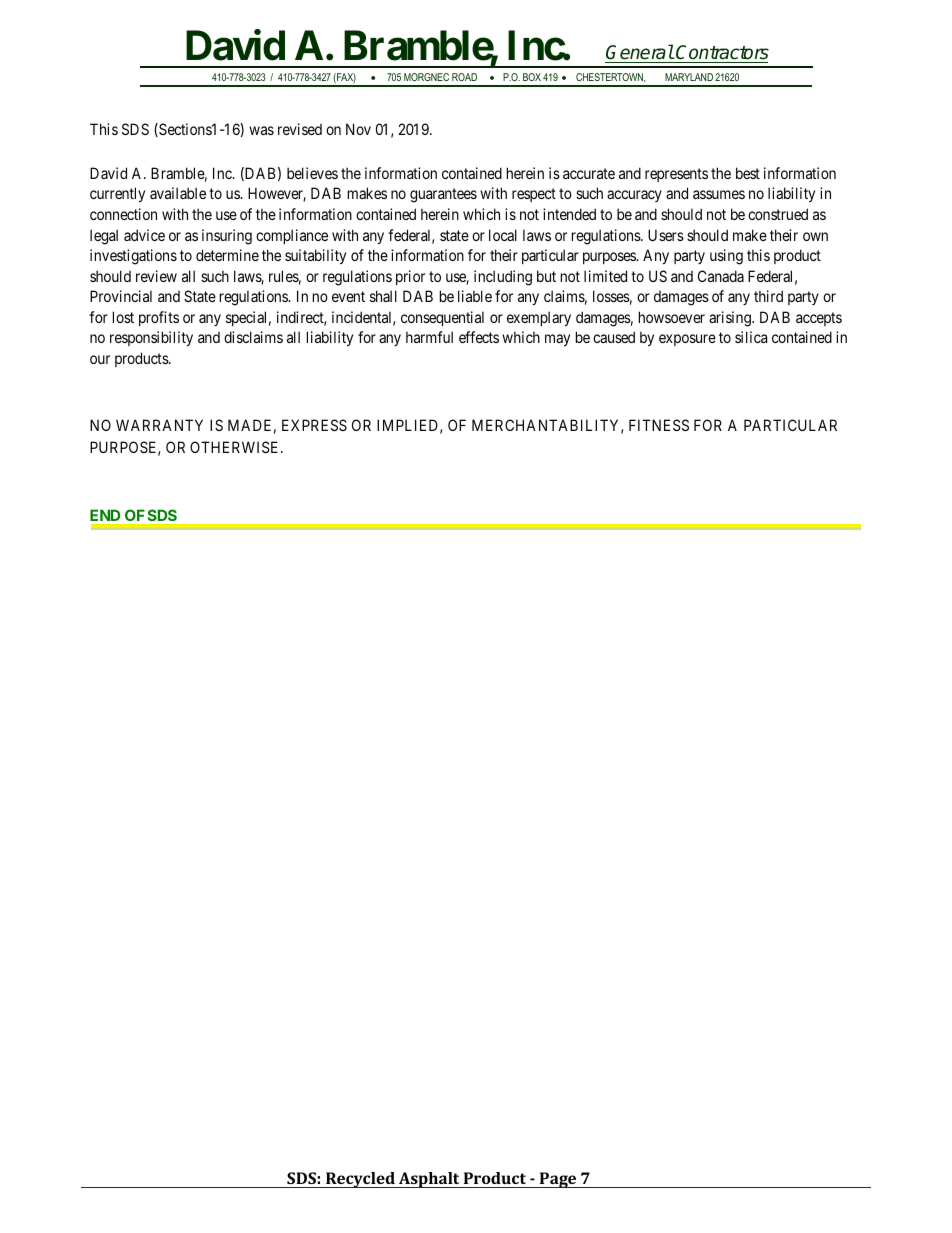 This image has width=952, height=1233. Describe the element at coordinates (261, 130) in the image. I see `was` at that location.
